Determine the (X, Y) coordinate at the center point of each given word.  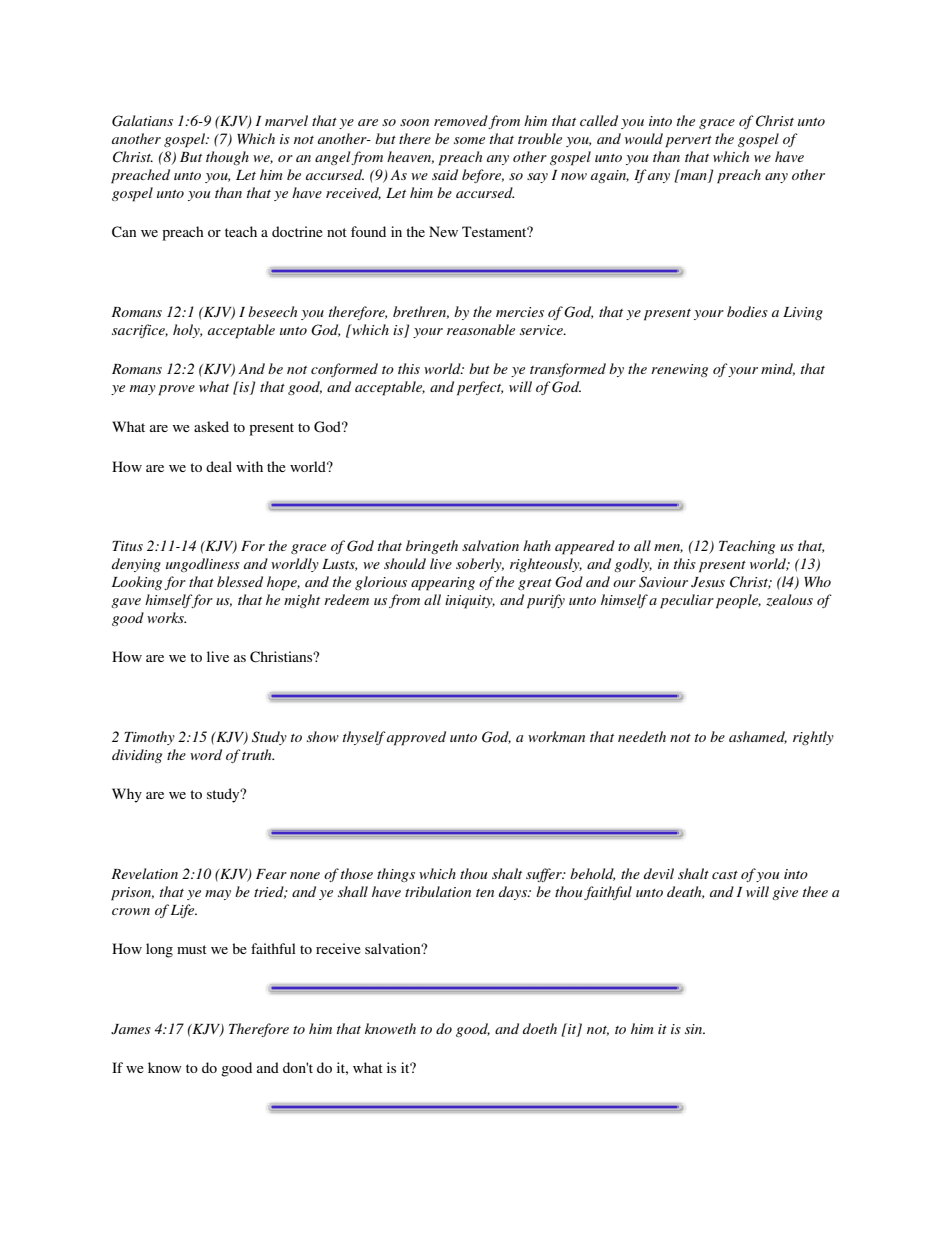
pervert (688, 142)
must (192, 949)
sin (695, 1029)
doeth (540, 1028)
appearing (443, 584)
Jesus (708, 582)
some (469, 140)
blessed (240, 581)
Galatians (142, 121)
